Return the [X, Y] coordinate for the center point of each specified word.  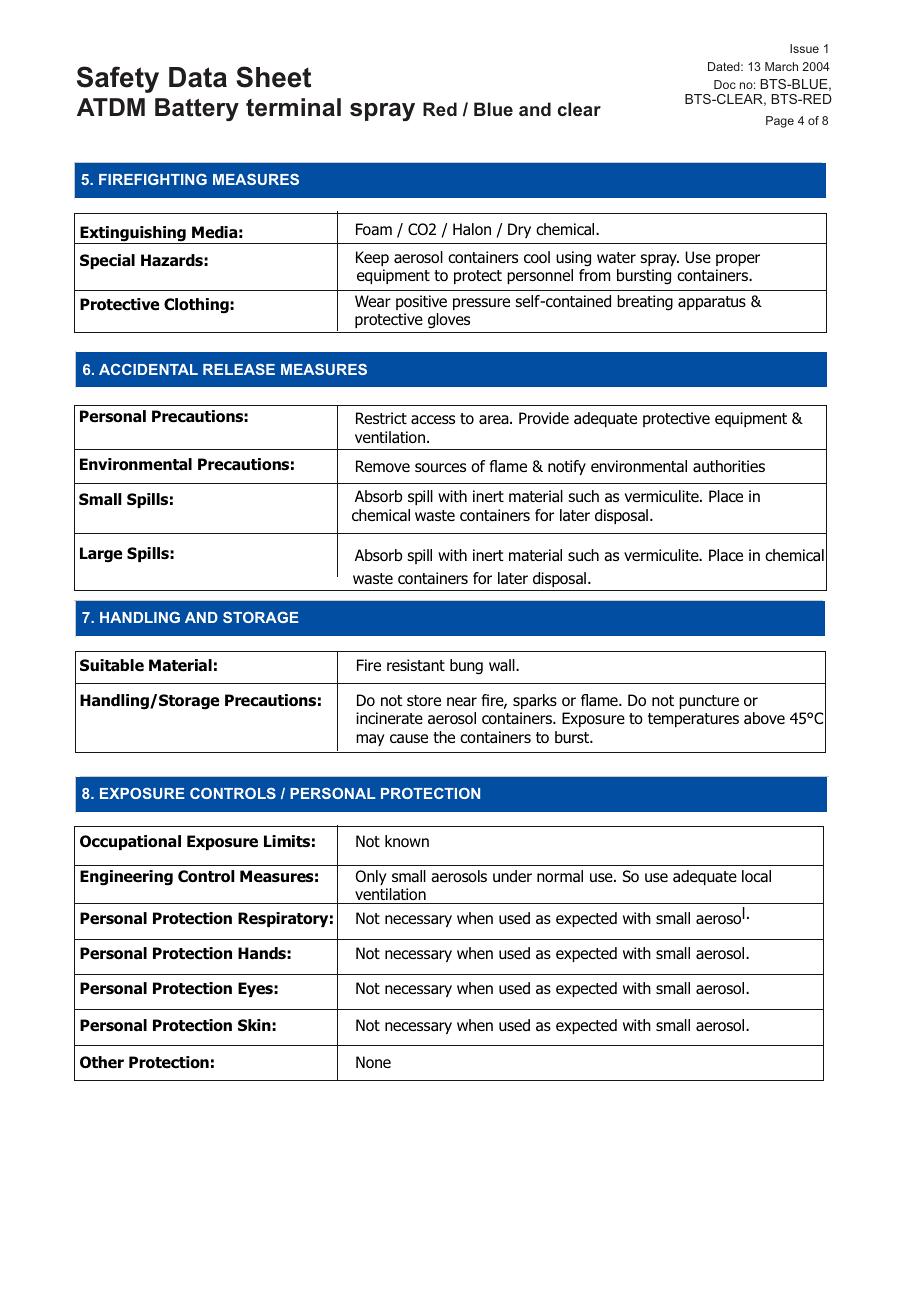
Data [198, 77]
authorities [729, 466]
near [462, 701]
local [756, 876]
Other [102, 1062]
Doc [725, 84]
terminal [293, 107]
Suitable [112, 665]
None [373, 1062]
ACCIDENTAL [148, 369]
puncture [709, 702]
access [433, 419]
